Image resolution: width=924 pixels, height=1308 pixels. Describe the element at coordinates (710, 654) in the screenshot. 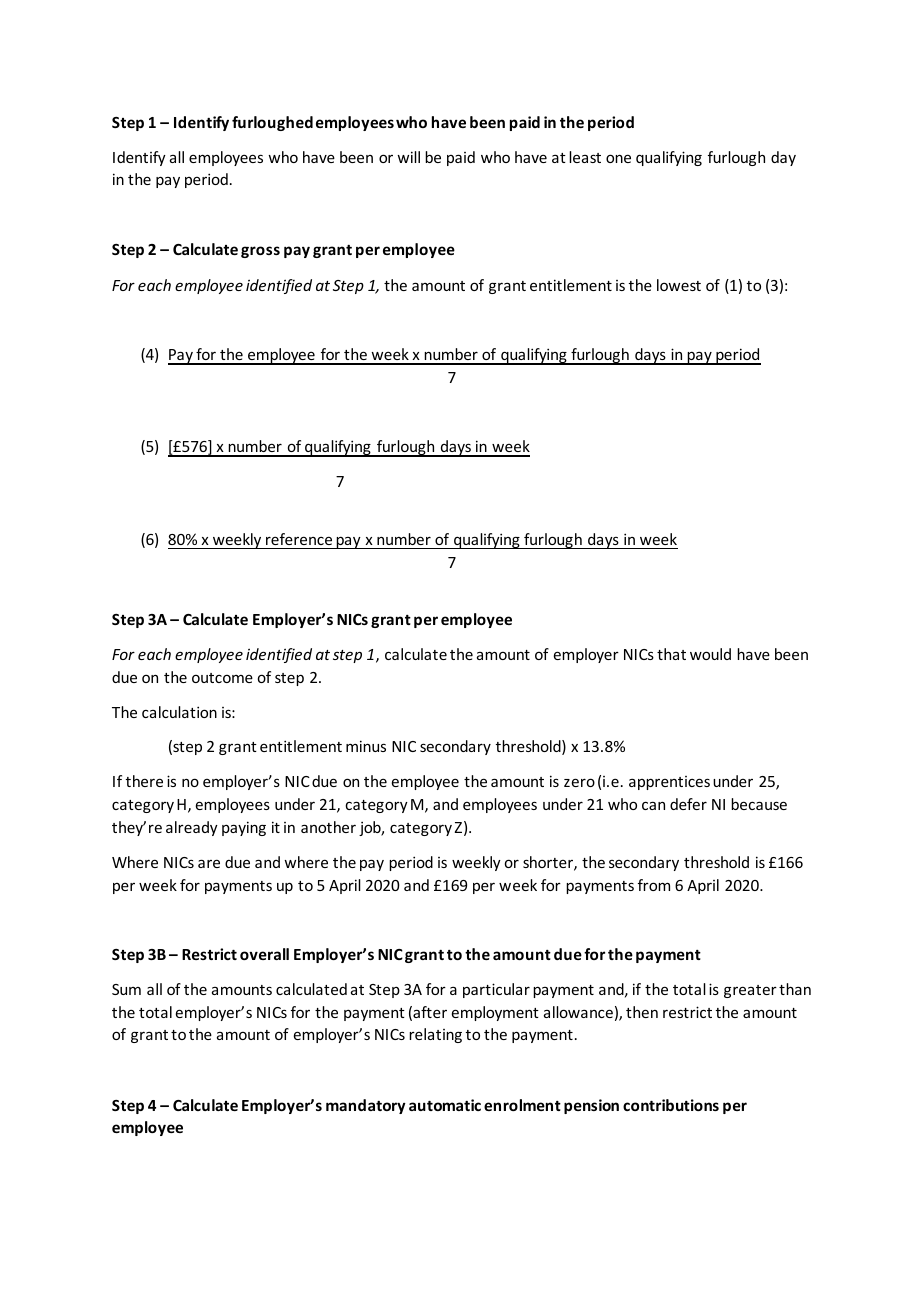

I see `would` at that location.
